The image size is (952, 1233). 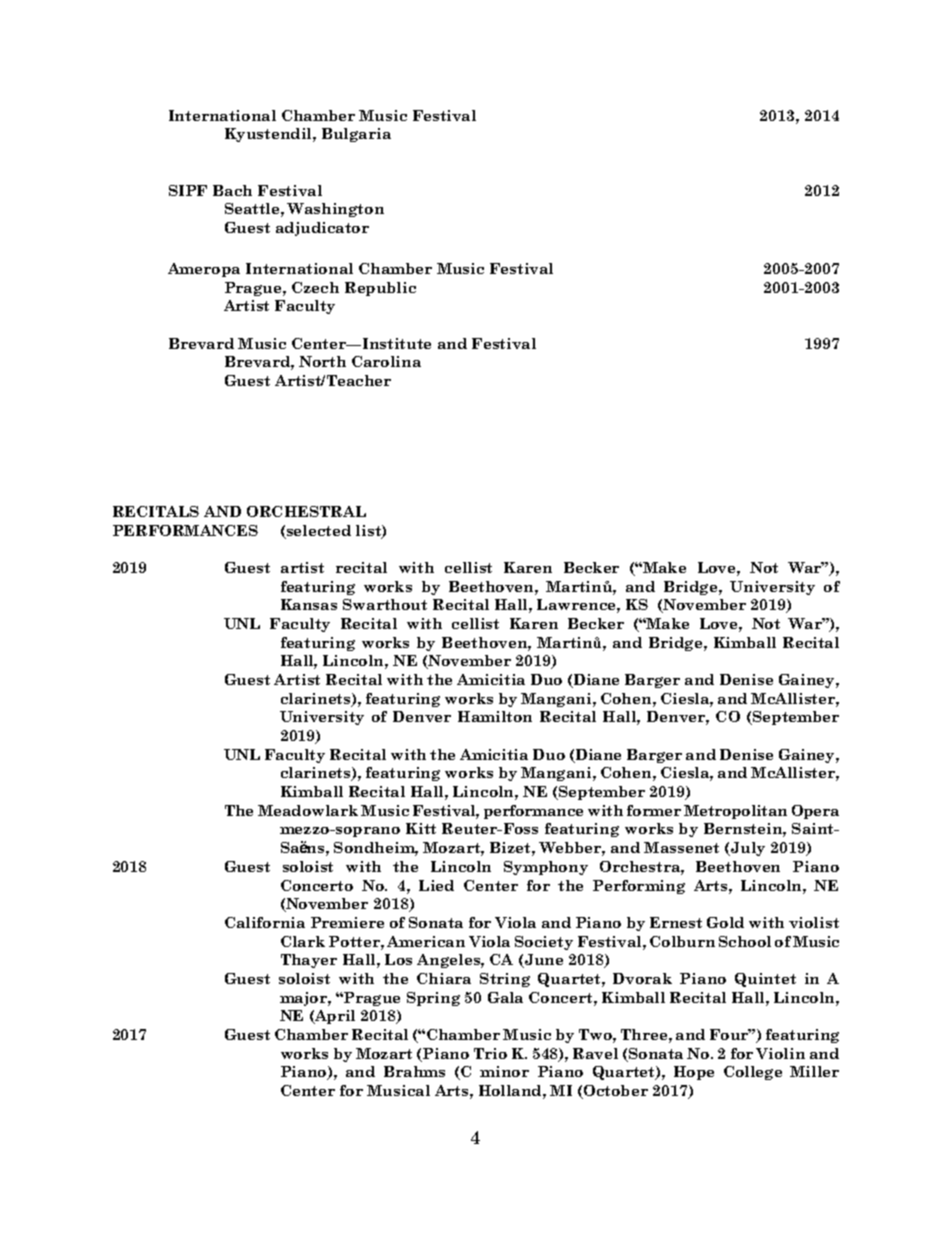 I want to click on Washington, so click(x=335, y=210).
